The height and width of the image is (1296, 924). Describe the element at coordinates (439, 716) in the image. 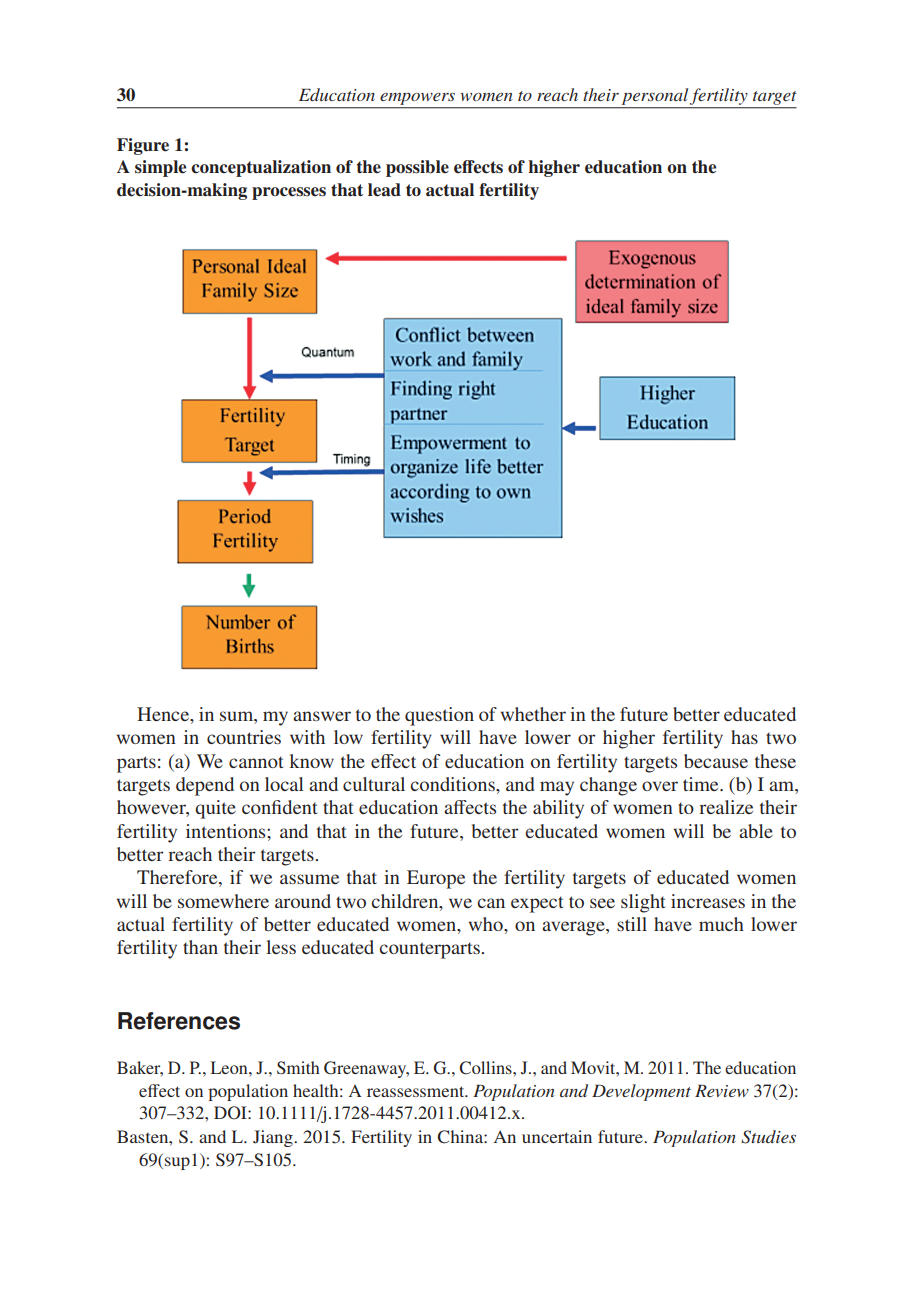

I see `question` at that location.
